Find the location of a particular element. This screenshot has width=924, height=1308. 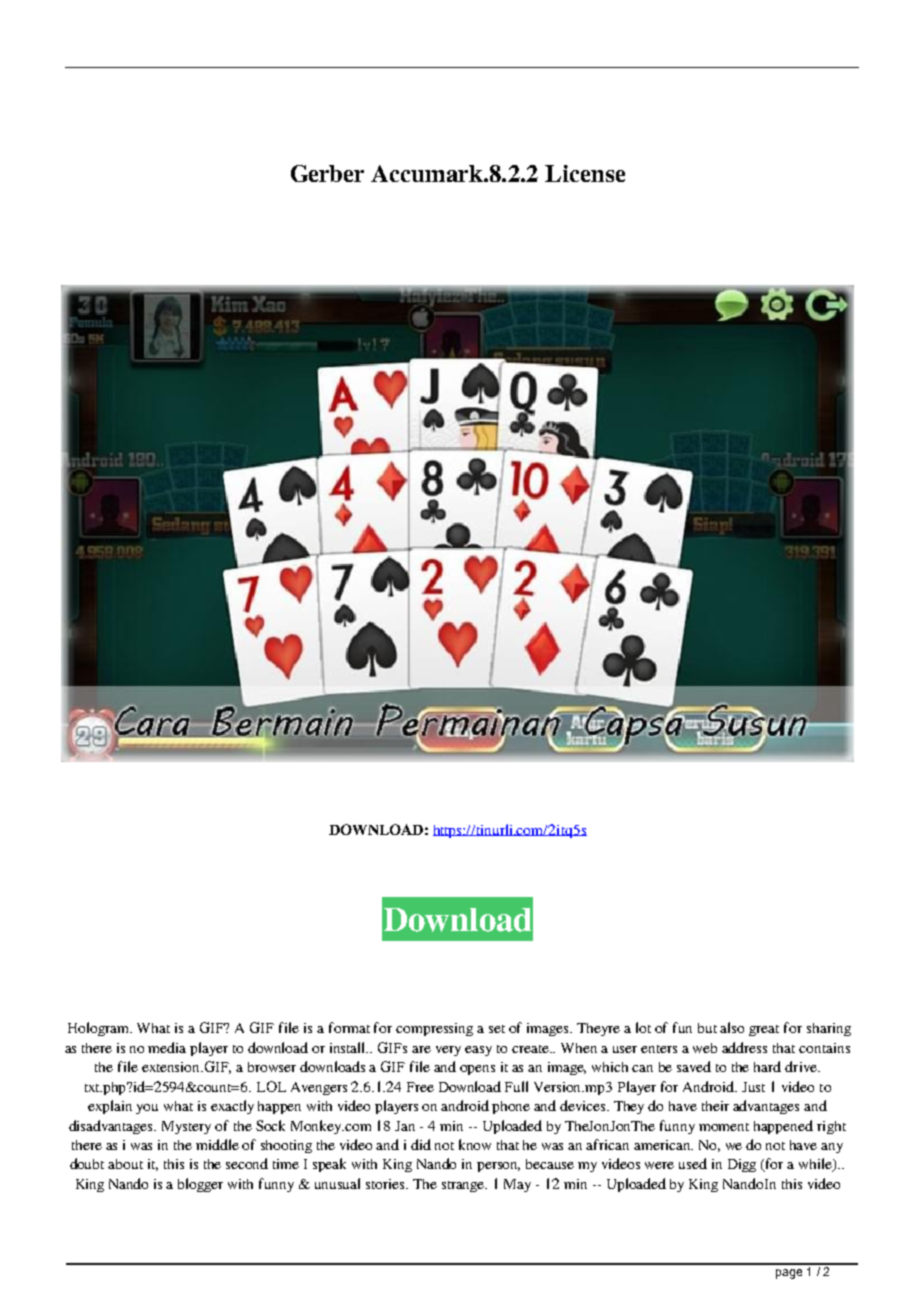

Gerber is located at coordinates (327, 173).
